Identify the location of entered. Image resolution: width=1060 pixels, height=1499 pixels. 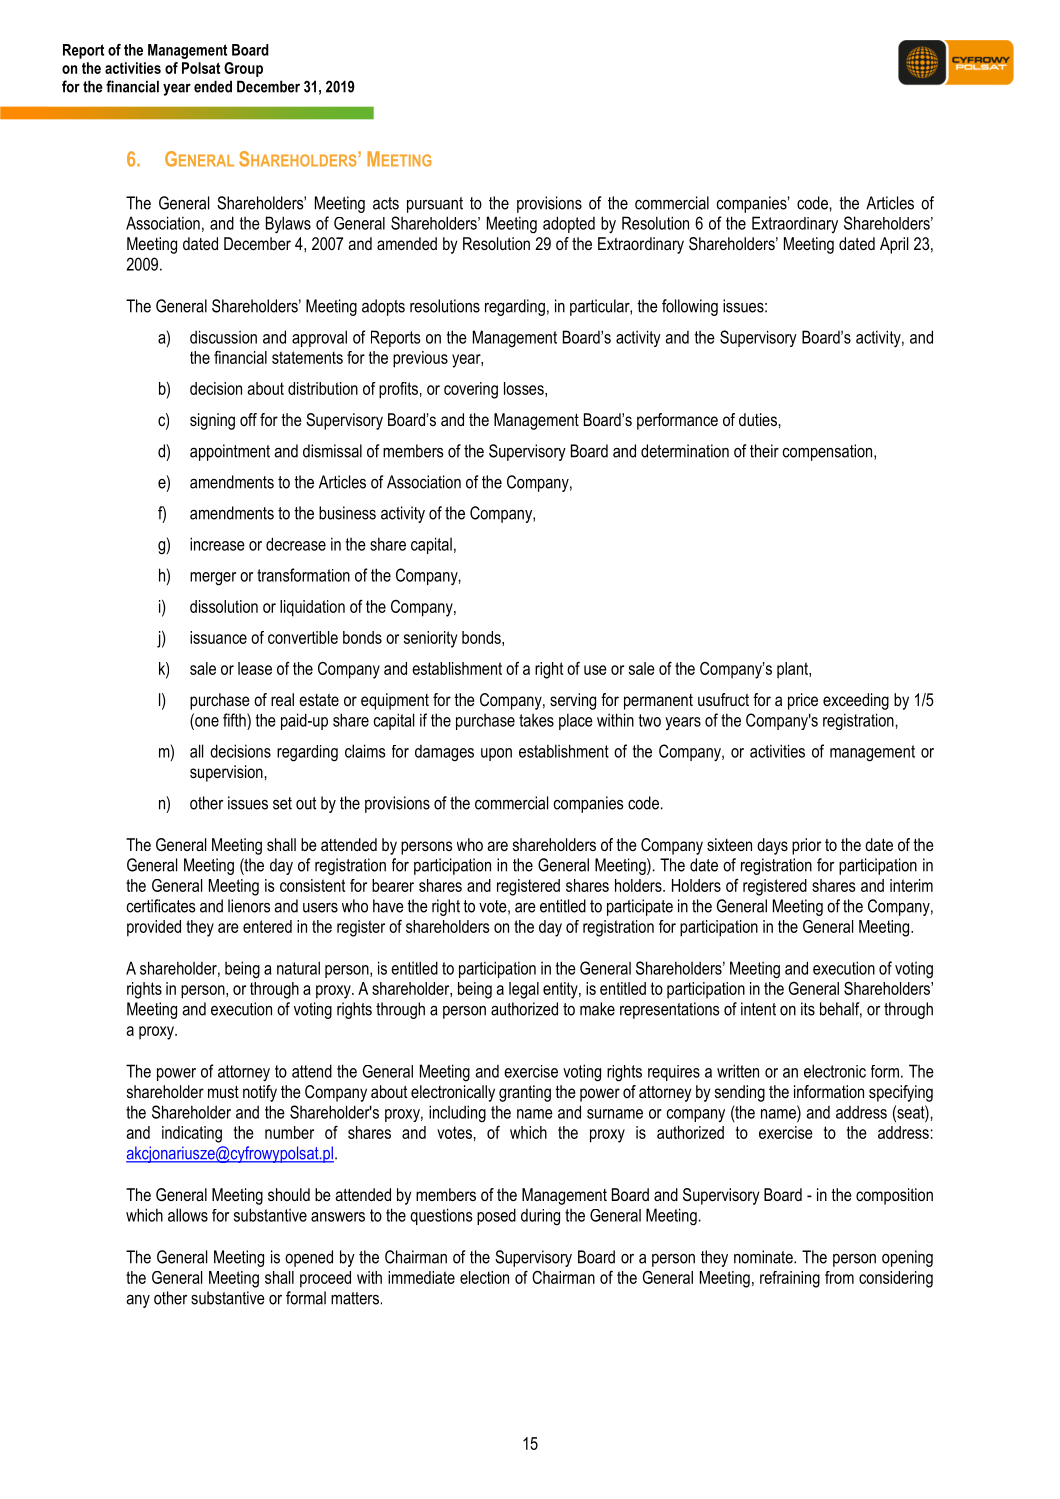
(267, 926).
